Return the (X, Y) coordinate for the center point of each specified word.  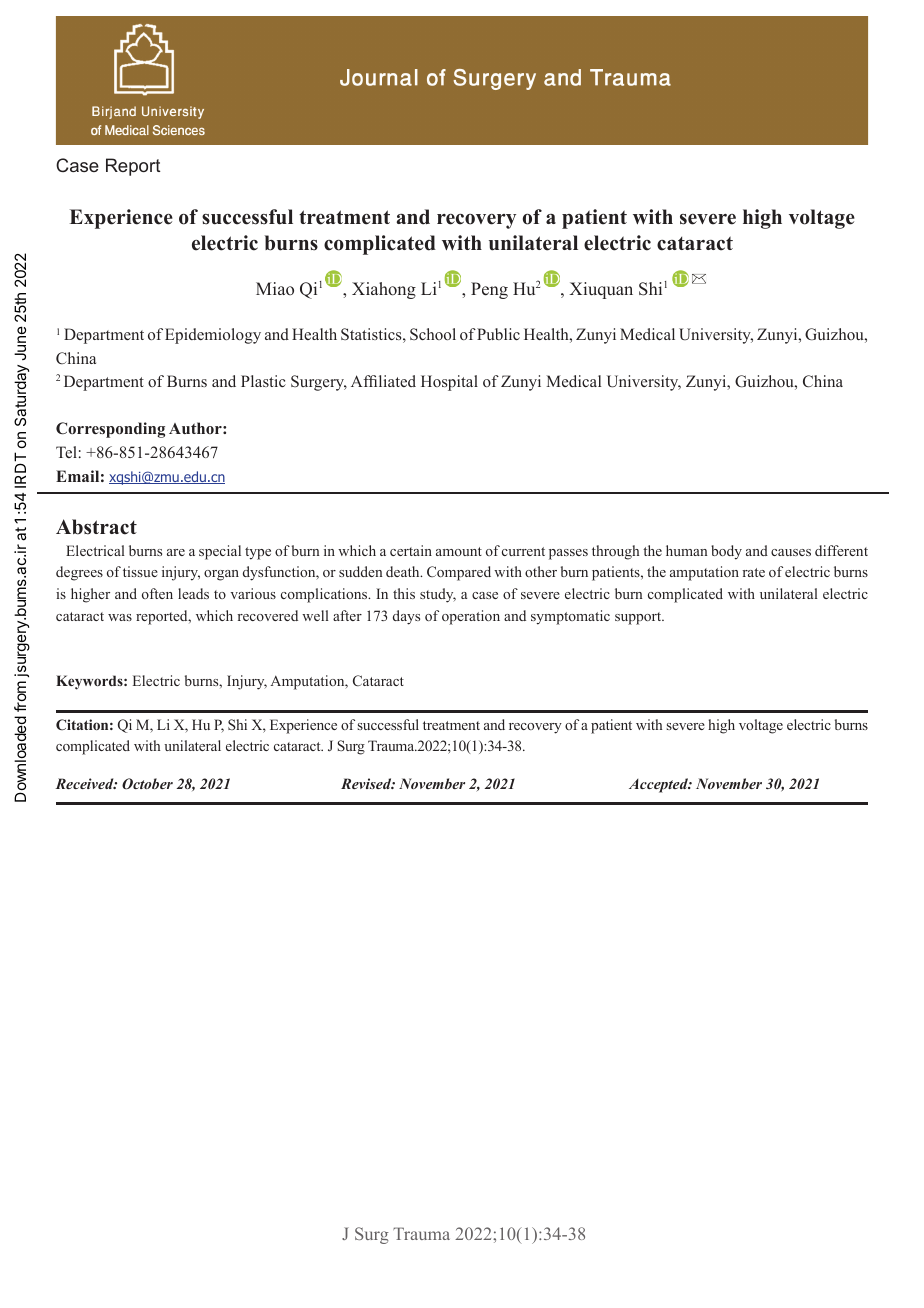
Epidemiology (213, 336)
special (220, 552)
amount (459, 551)
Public (498, 334)
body (726, 552)
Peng (489, 290)
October (147, 783)
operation (471, 617)
